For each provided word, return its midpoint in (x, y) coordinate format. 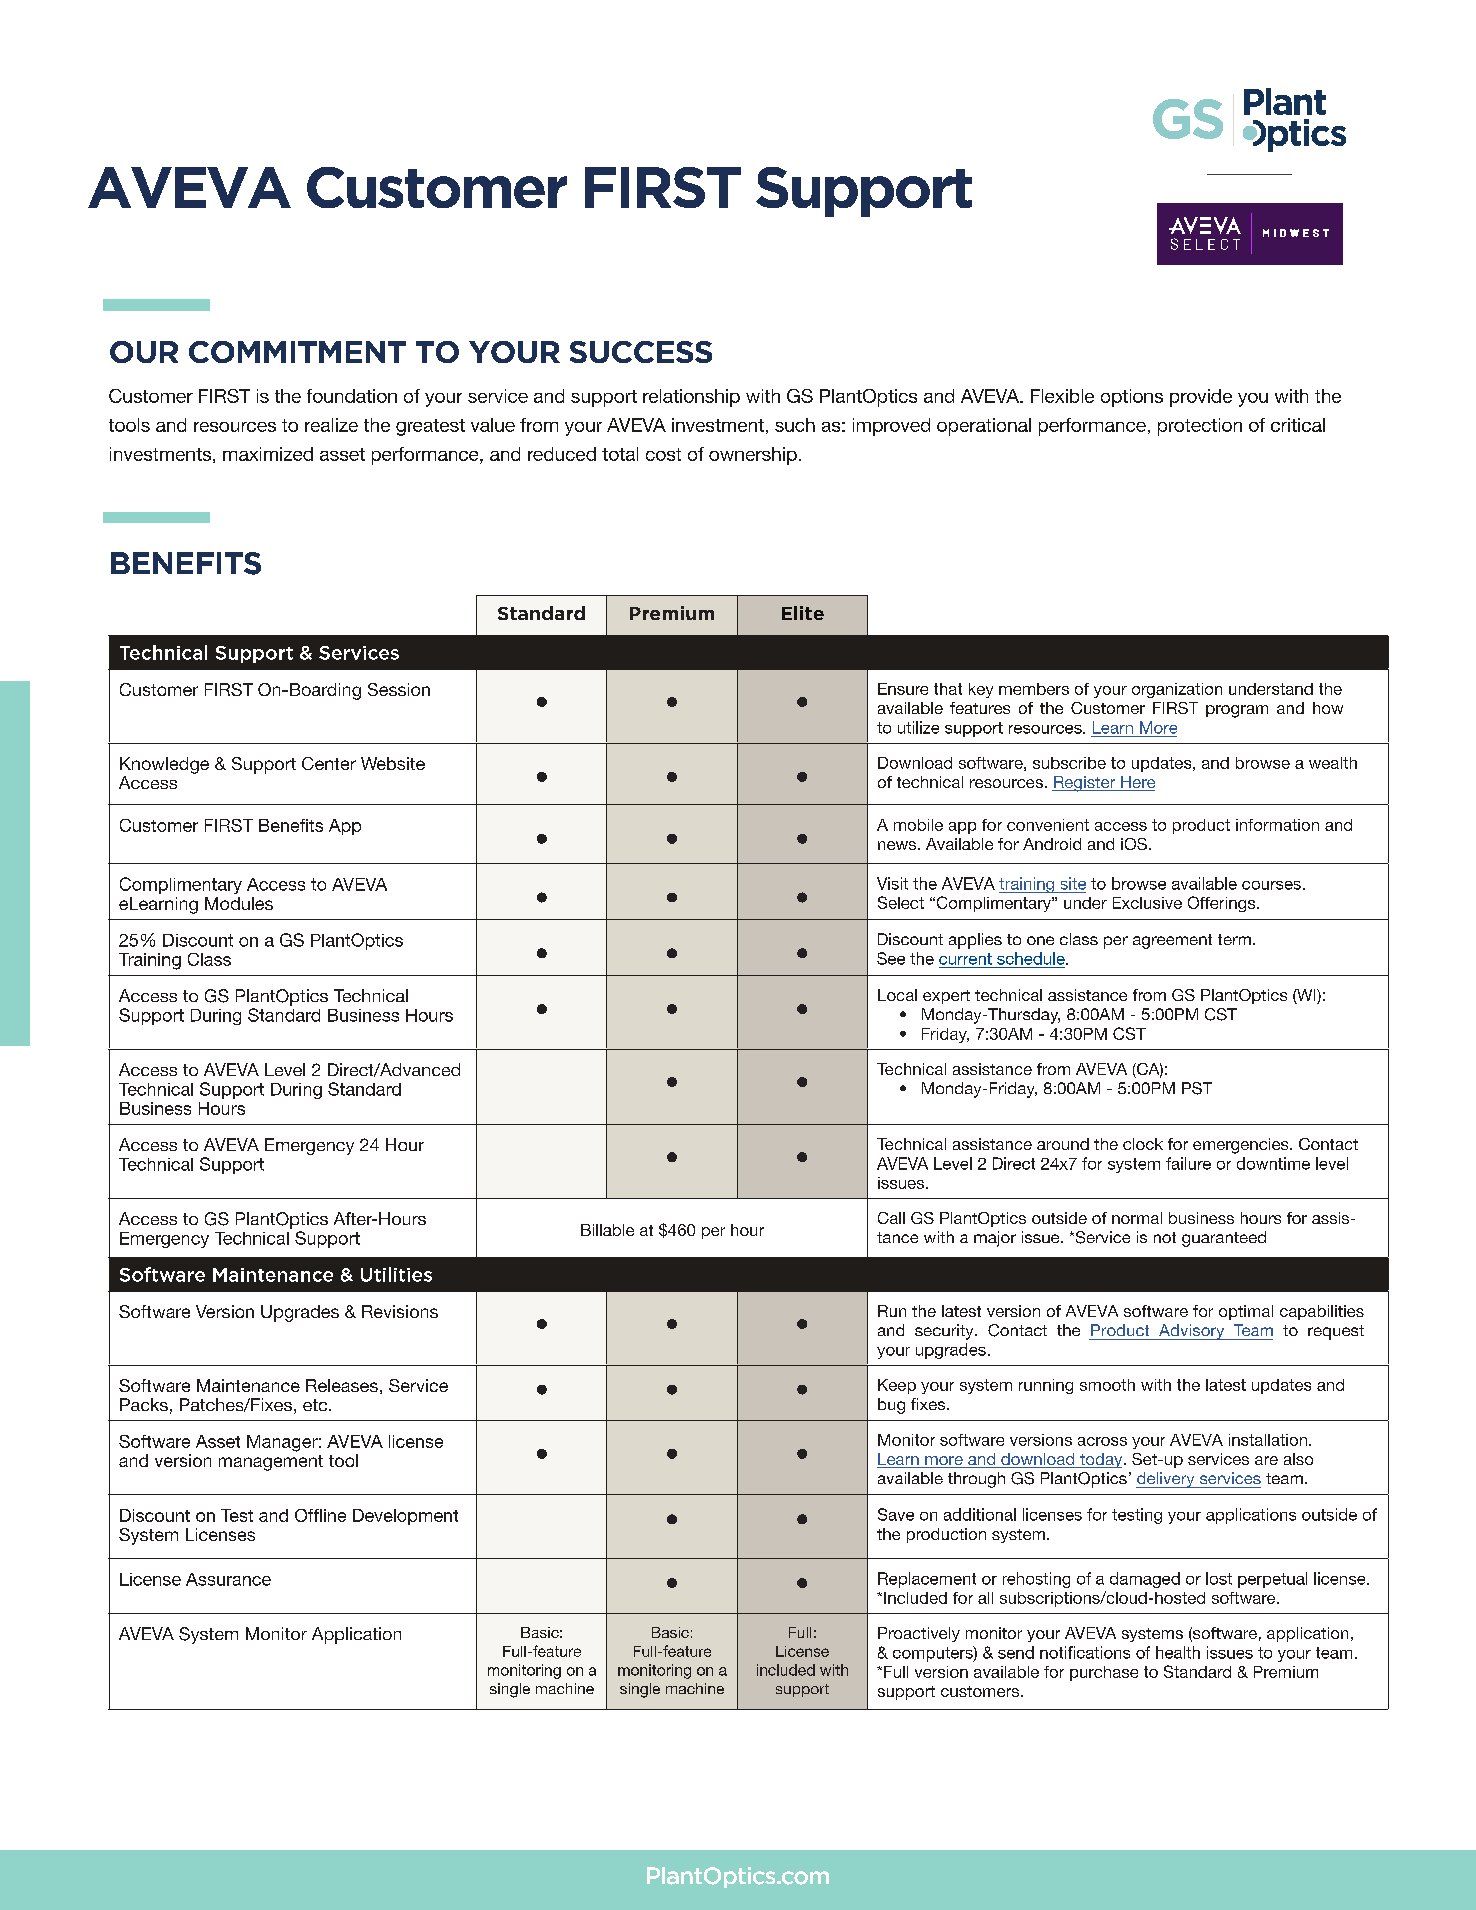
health (1178, 1652)
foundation (352, 396)
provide (1201, 398)
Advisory (1191, 1332)
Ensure (903, 689)
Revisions (400, 1311)
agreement (1172, 941)
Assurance (228, 1579)
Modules (239, 903)
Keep (897, 1386)
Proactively (919, 1634)
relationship (691, 398)
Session (399, 689)
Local (897, 995)
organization (1177, 690)
